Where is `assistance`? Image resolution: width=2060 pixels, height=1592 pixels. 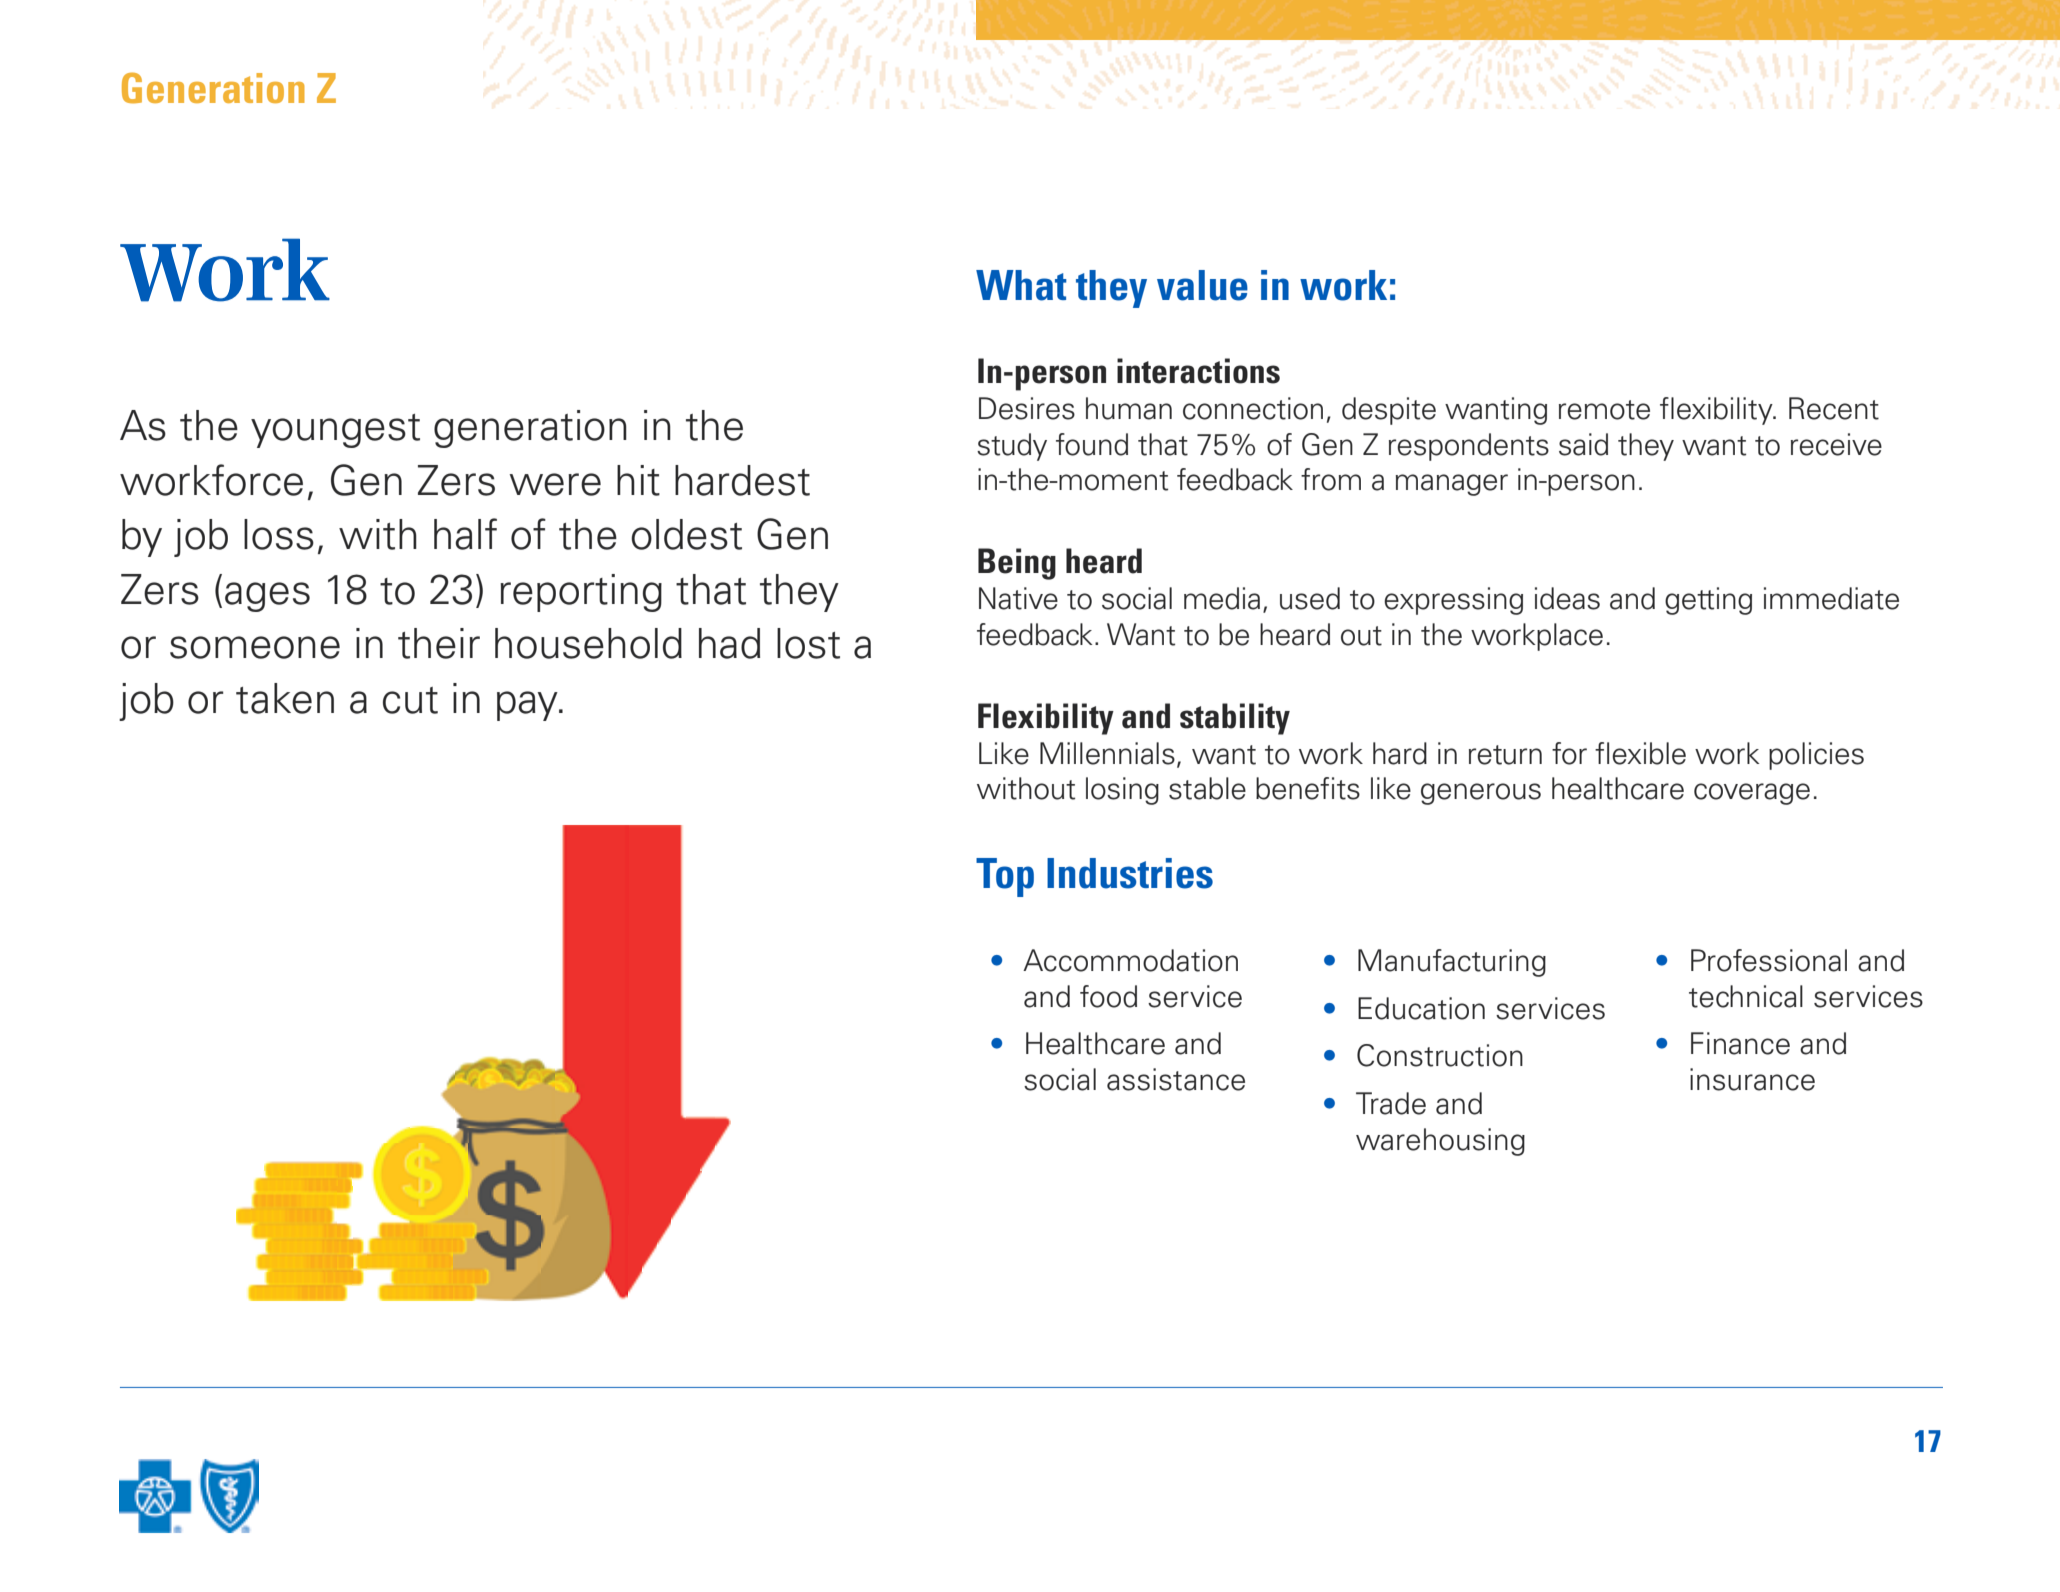 assistance is located at coordinates (1176, 1079).
